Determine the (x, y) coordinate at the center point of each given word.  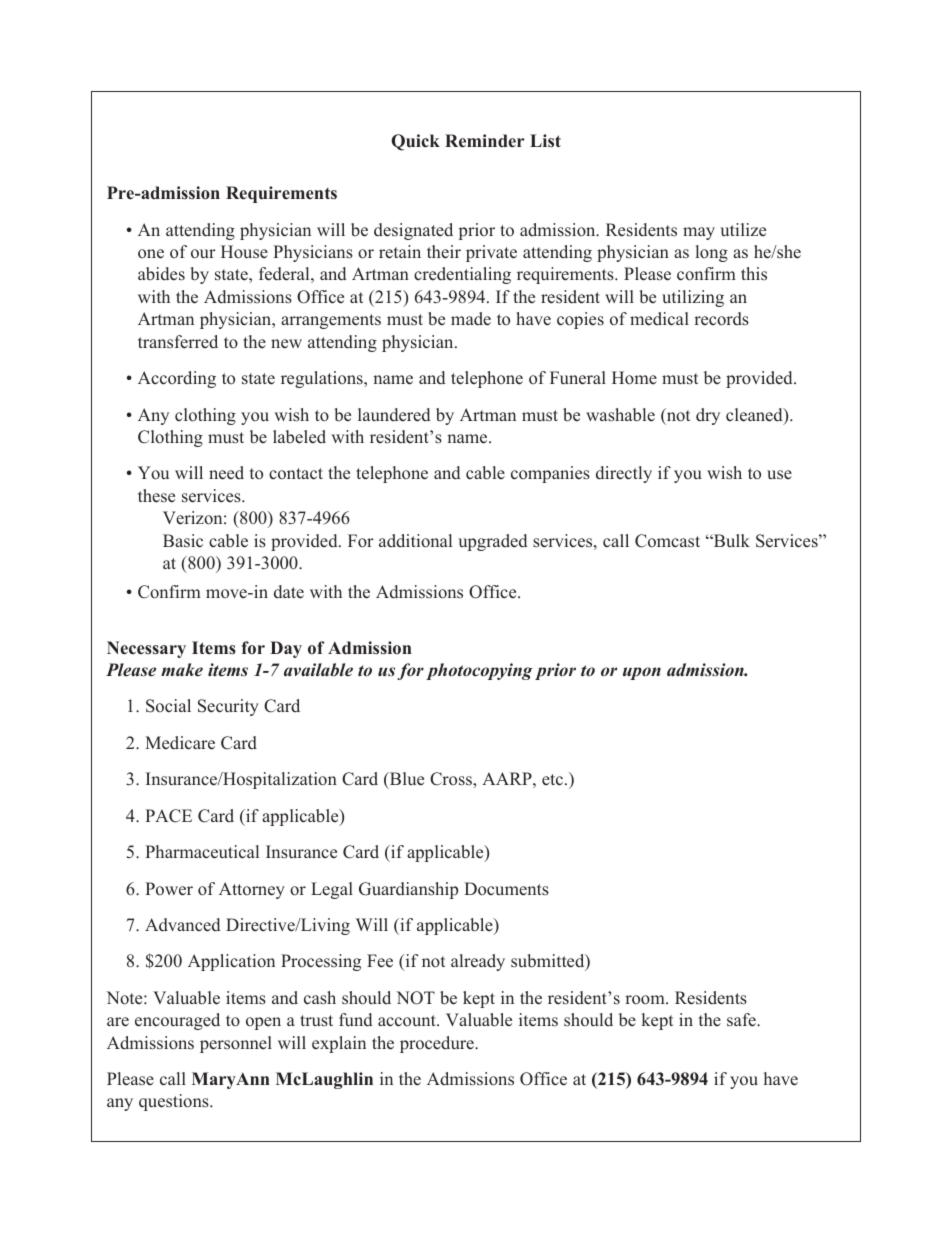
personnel (236, 1044)
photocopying (479, 671)
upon (642, 673)
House (244, 252)
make (182, 670)
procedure (438, 1044)
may (699, 233)
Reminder (484, 141)
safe (742, 1020)
